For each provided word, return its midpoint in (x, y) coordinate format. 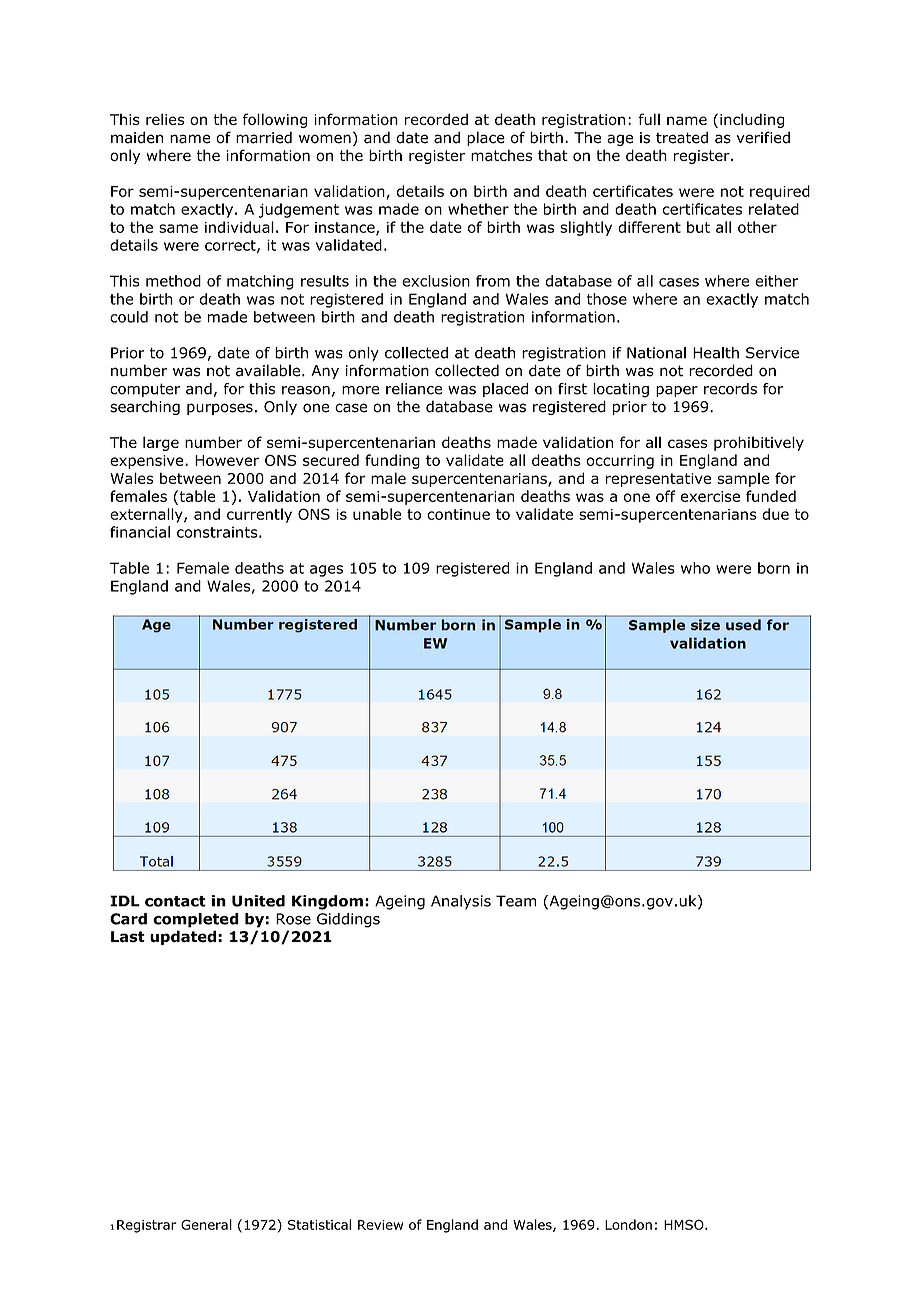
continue (458, 514)
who (695, 568)
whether (478, 209)
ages (326, 571)
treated (682, 137)
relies (165, 119)
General (206, 1224)
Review (380, 1225)
